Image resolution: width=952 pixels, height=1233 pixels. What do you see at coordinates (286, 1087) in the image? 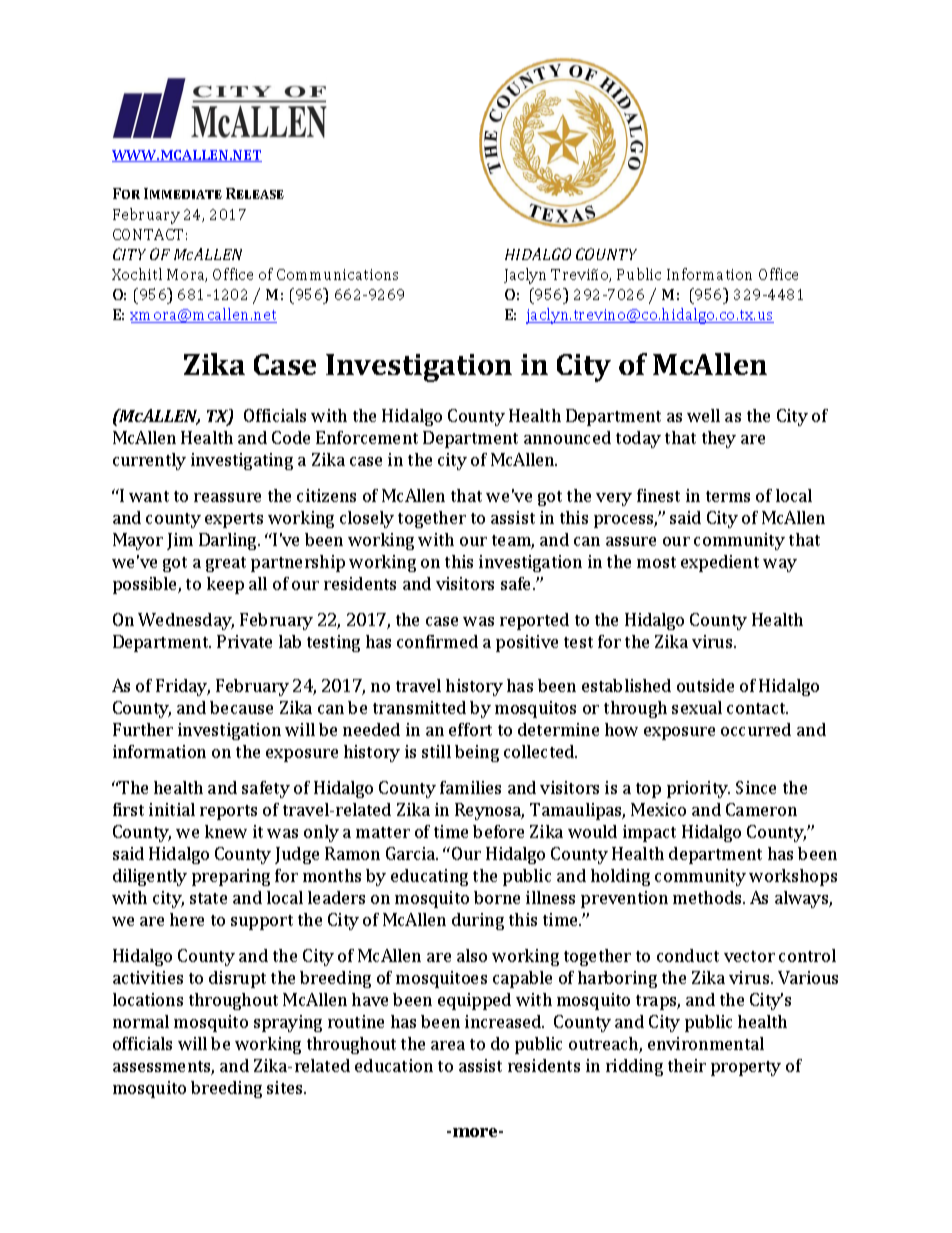
I see `sites` at bounding box center [286, 1087].
